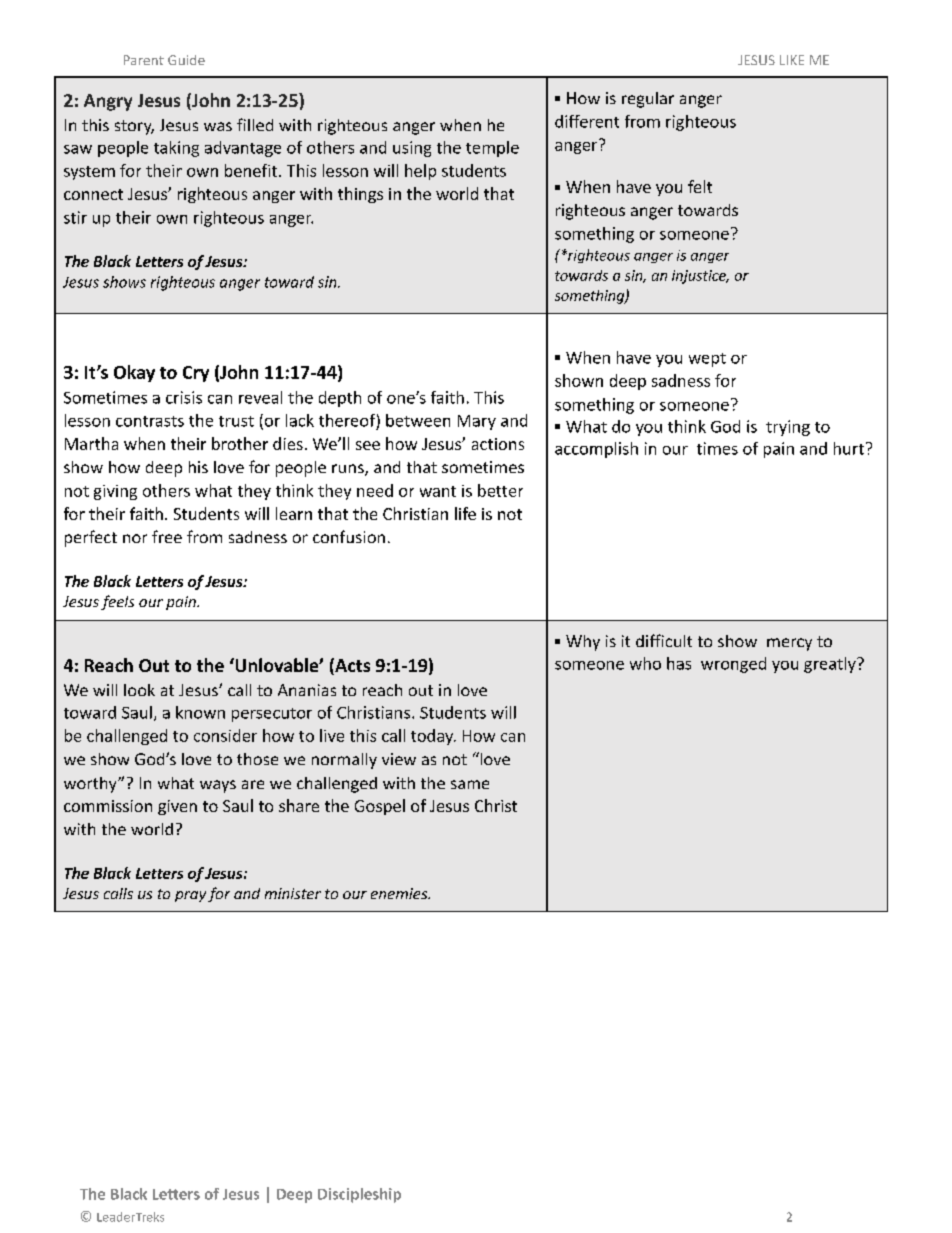 This page has width=952, height=1233. What do you see at coordinates (470, 784) in the page?
I see `same` at bounding box center [470, 784].
